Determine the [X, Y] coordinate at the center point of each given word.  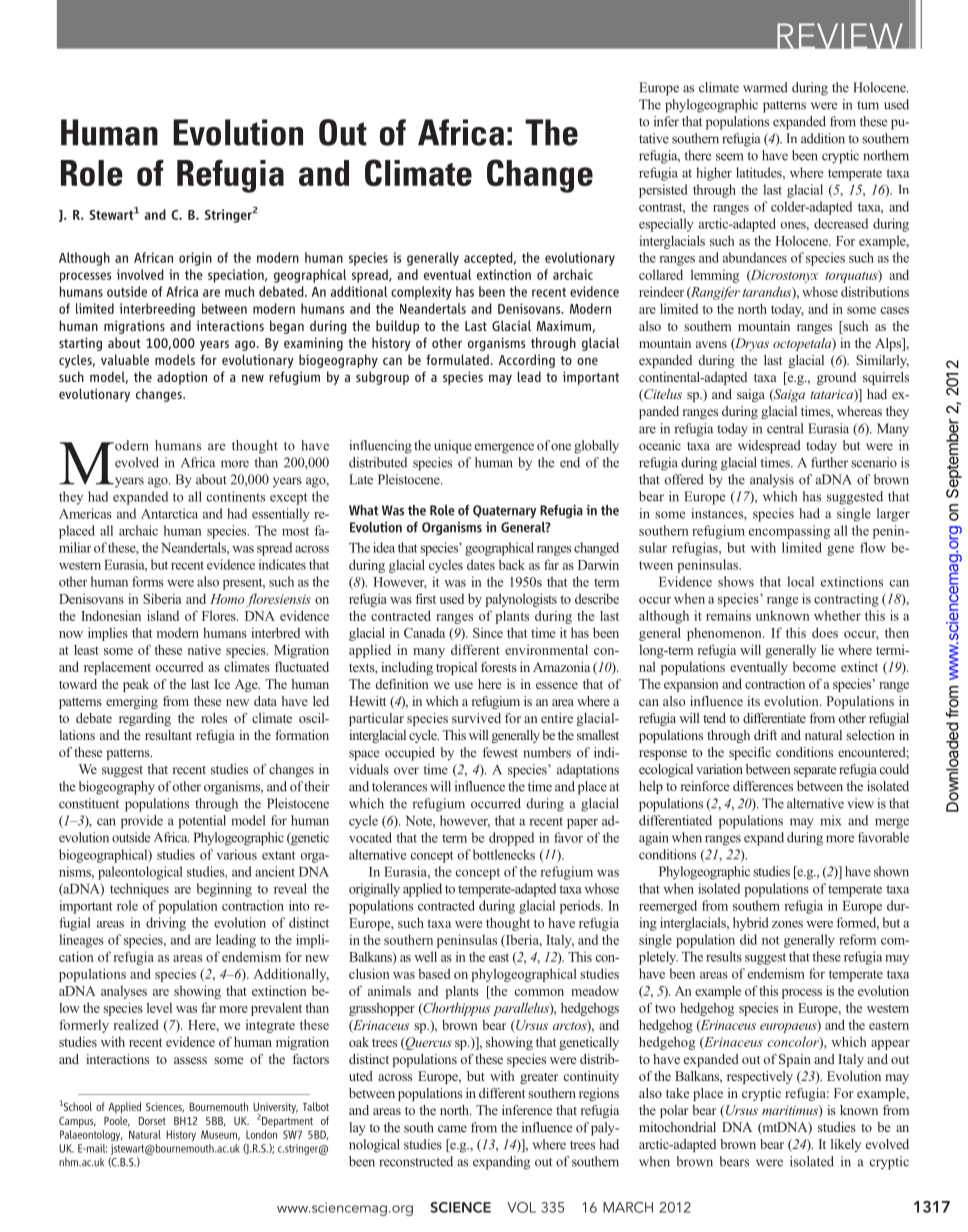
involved [140, 274]
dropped [511, 839]
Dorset [152, 1121]
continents [236, 496]
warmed [765, 87]
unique [453, 447]
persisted [663, 191]
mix [830, 820]
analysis [772, 481]
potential [202, 822]
